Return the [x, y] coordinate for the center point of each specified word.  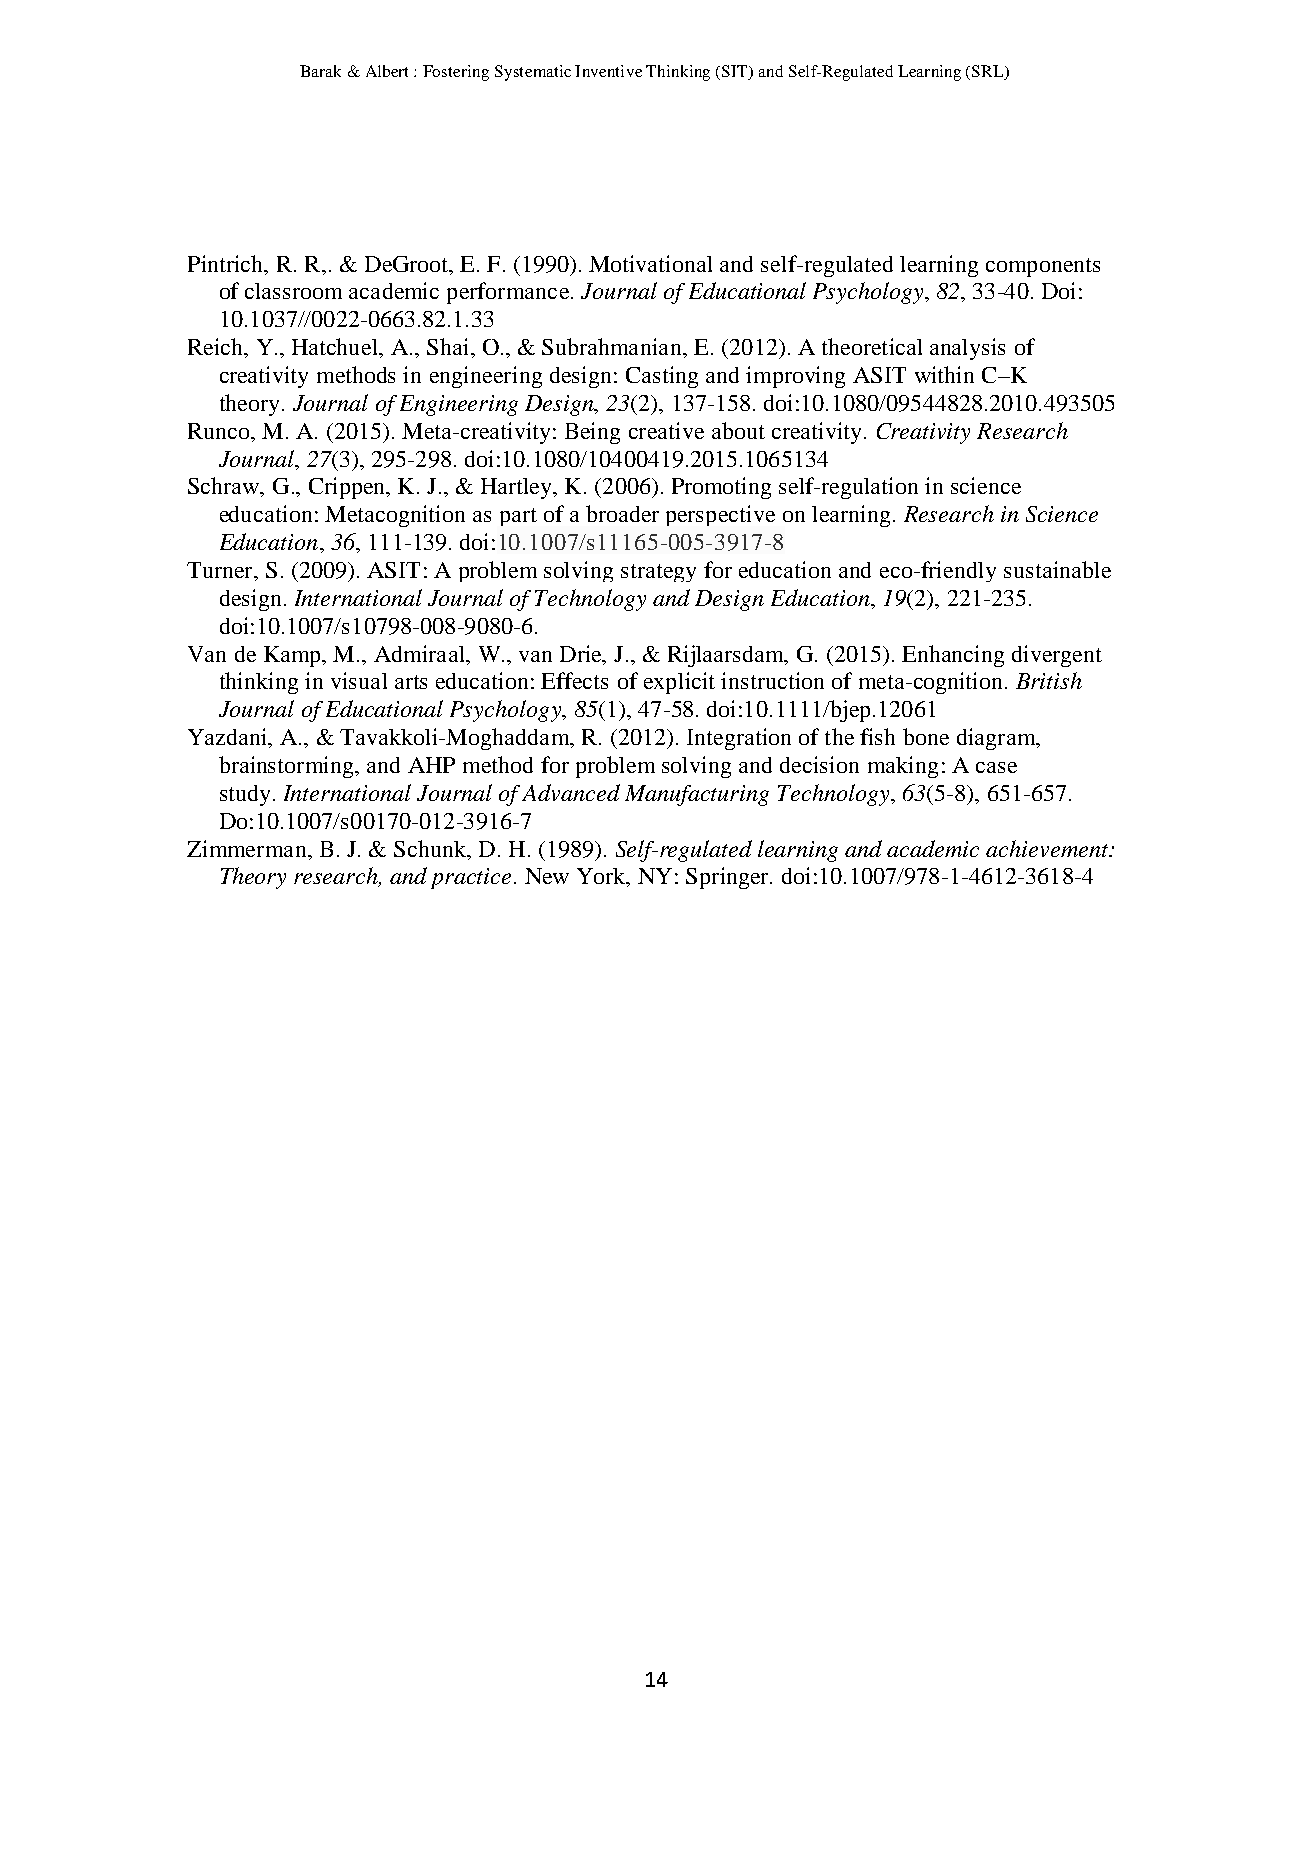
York [602, 877]
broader [622, 513]
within [944, 374]
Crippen [348, 488]
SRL [989, 71]
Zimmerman [248, 848]
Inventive [608, 71]
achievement [1048, 848]
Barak [320, 71]
